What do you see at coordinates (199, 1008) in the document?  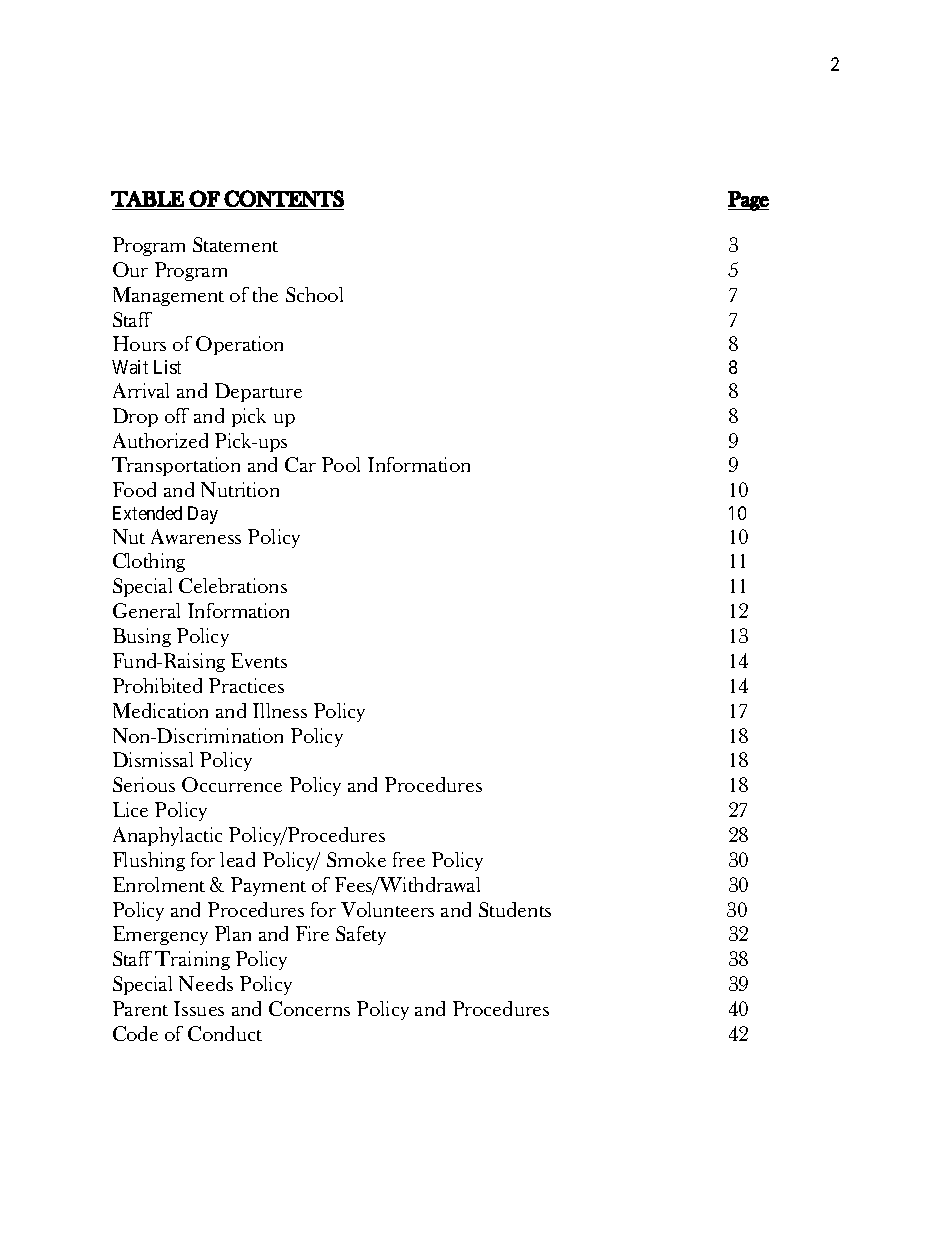 I see `Issues` at bounding box center [199, 1008].
